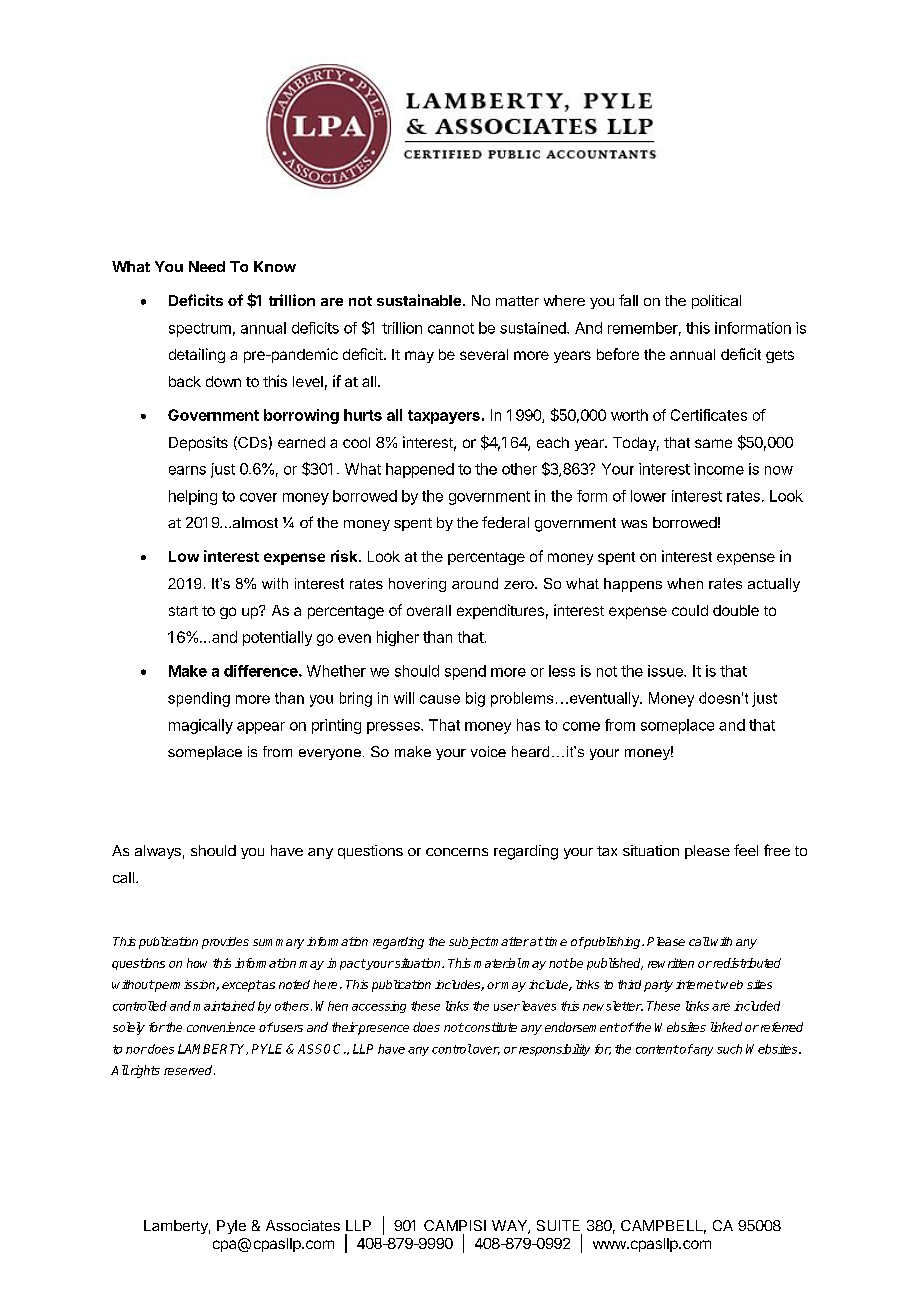 Image resolution: width=924 pixels, height=1308 pixels. Describe the element at coordinates (419, 300) in the screenshot. I see `sustainable` at that location.
